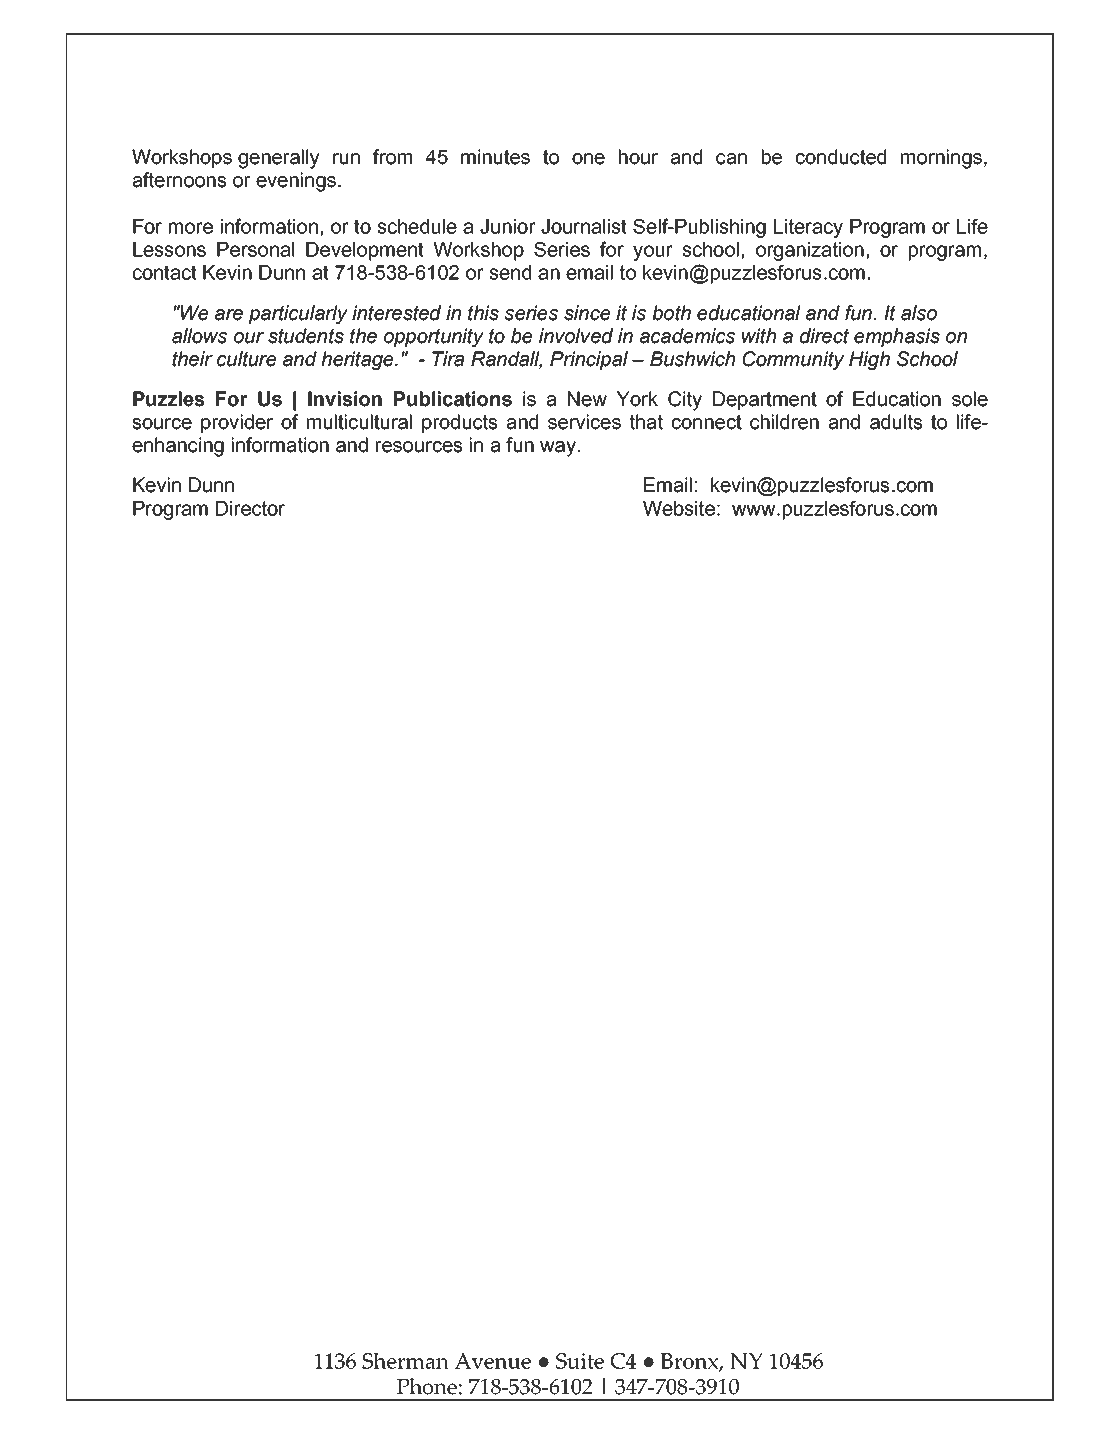 This document has height=1450, width=1120. I want to click on Avenue, so click(493, 1361).
